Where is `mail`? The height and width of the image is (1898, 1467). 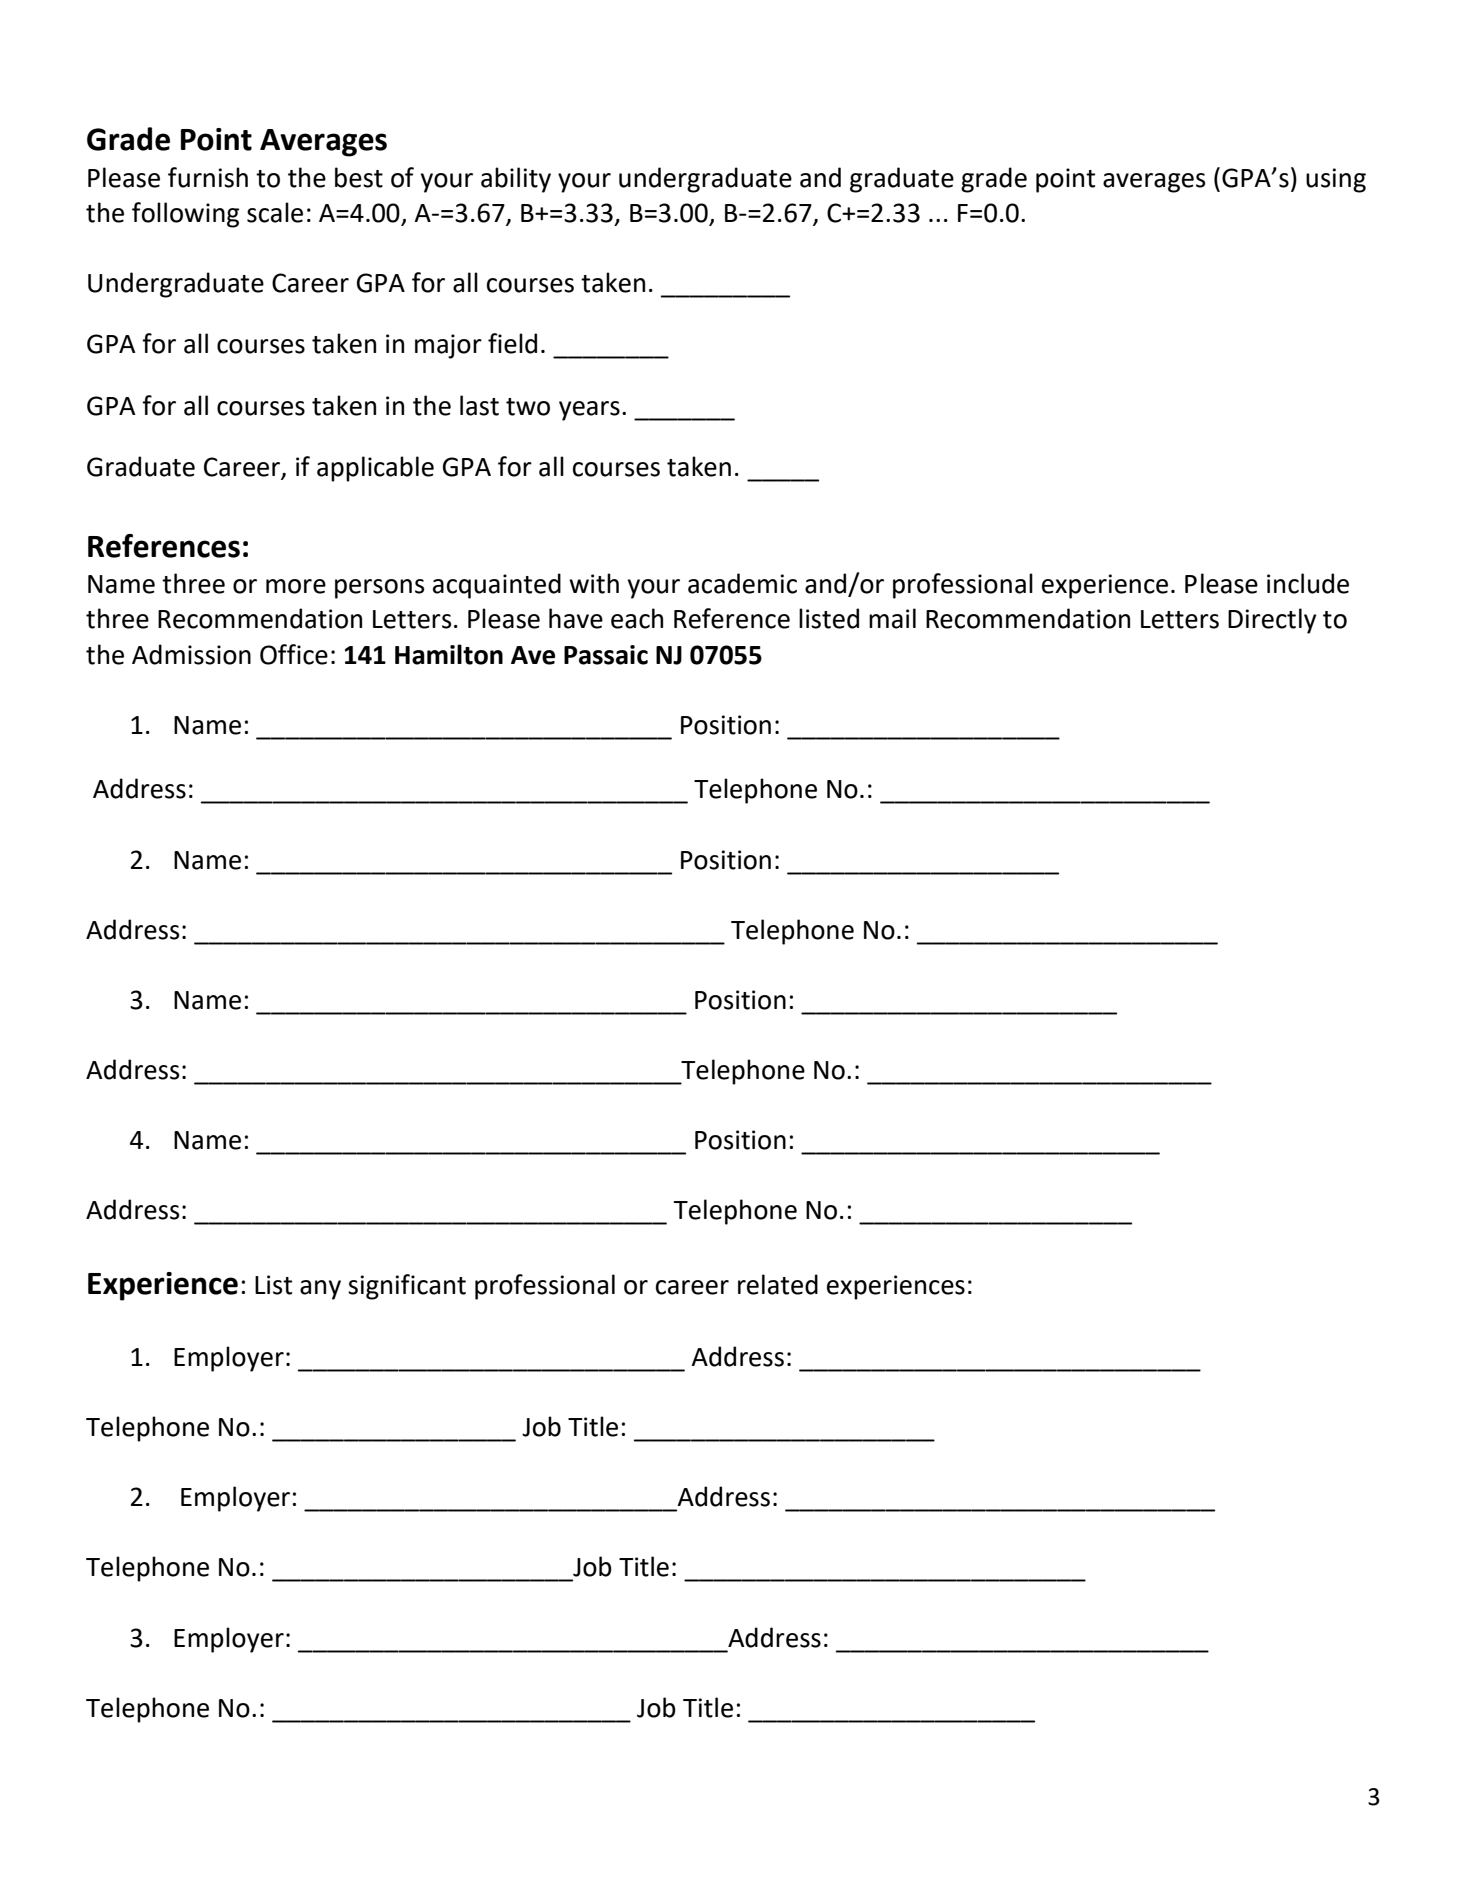
mail is located at coordinates (892, 618).
